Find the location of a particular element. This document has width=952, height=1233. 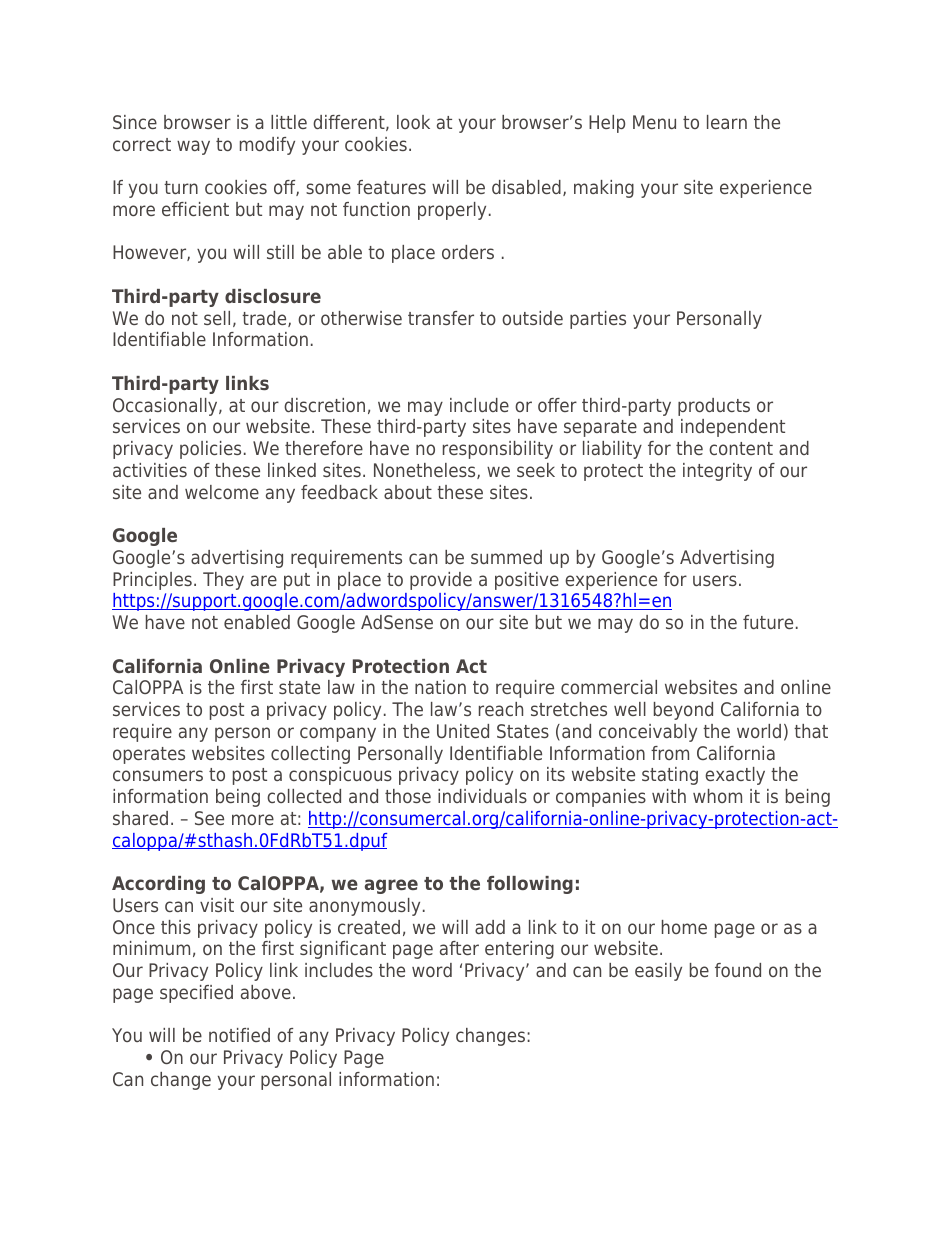

way is located at coordinates (193, 147).
